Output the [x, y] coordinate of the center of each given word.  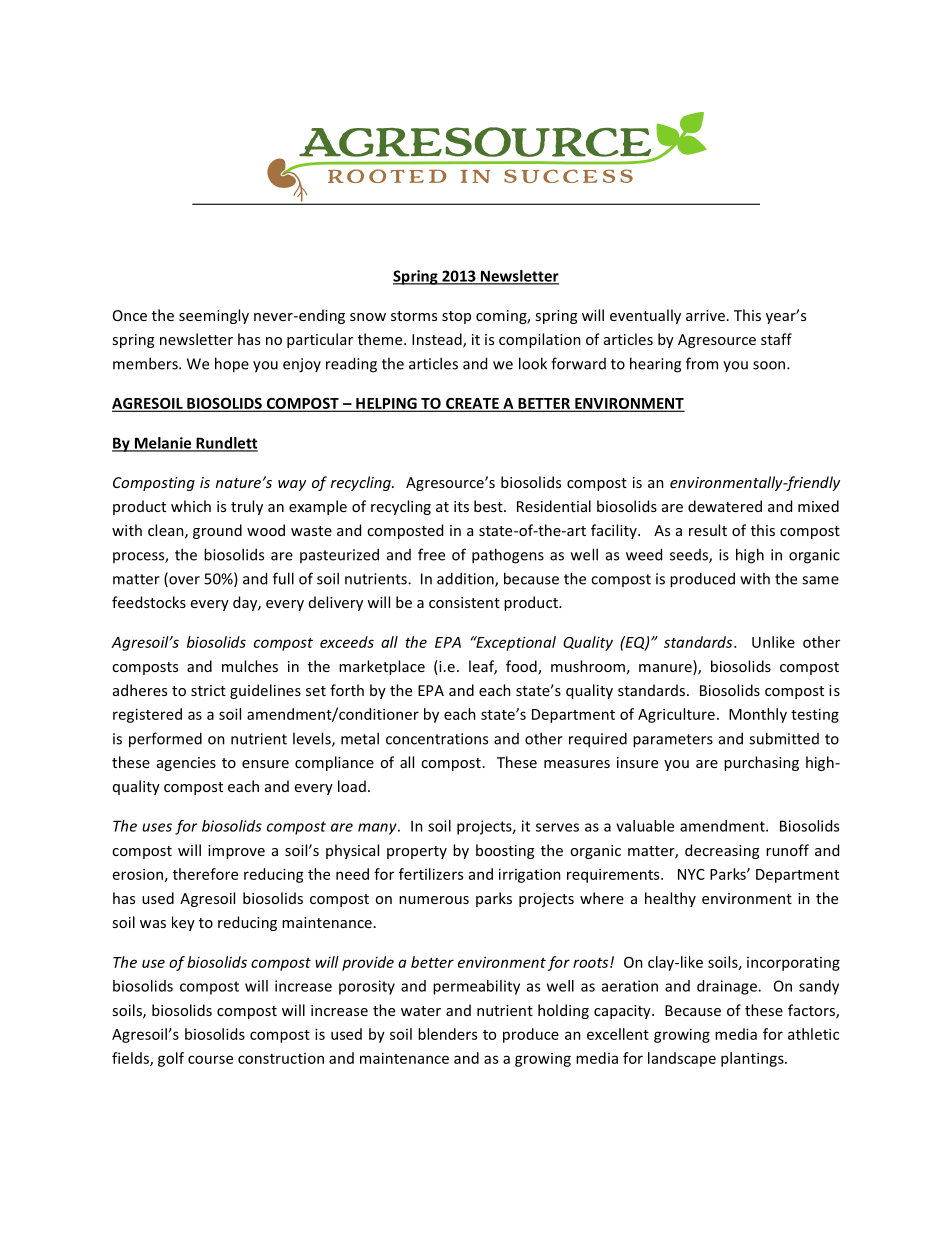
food [522, 667]
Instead [438, 340]
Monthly [758, 715]
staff [776, 339]
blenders [447, 1034]
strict [208, 690]
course [210, 1059]
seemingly [214, 316]
